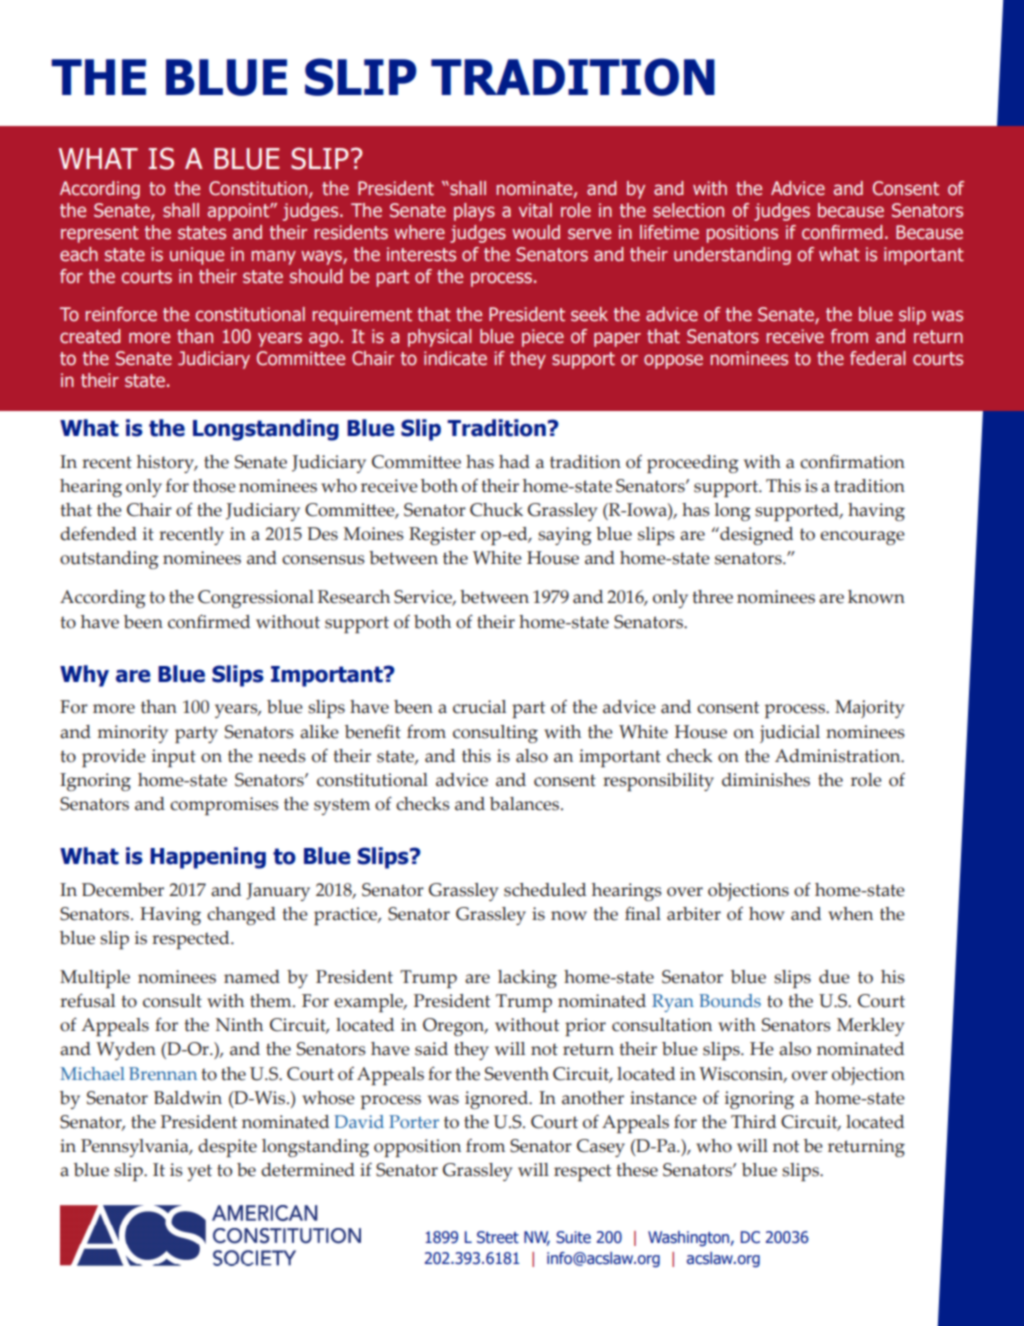 The width and height of the screenshot is (1024, 1326). What do you see at coordinates (197, 256) in the screenshot?
I see `unique` at bounding box center [197, 256].
